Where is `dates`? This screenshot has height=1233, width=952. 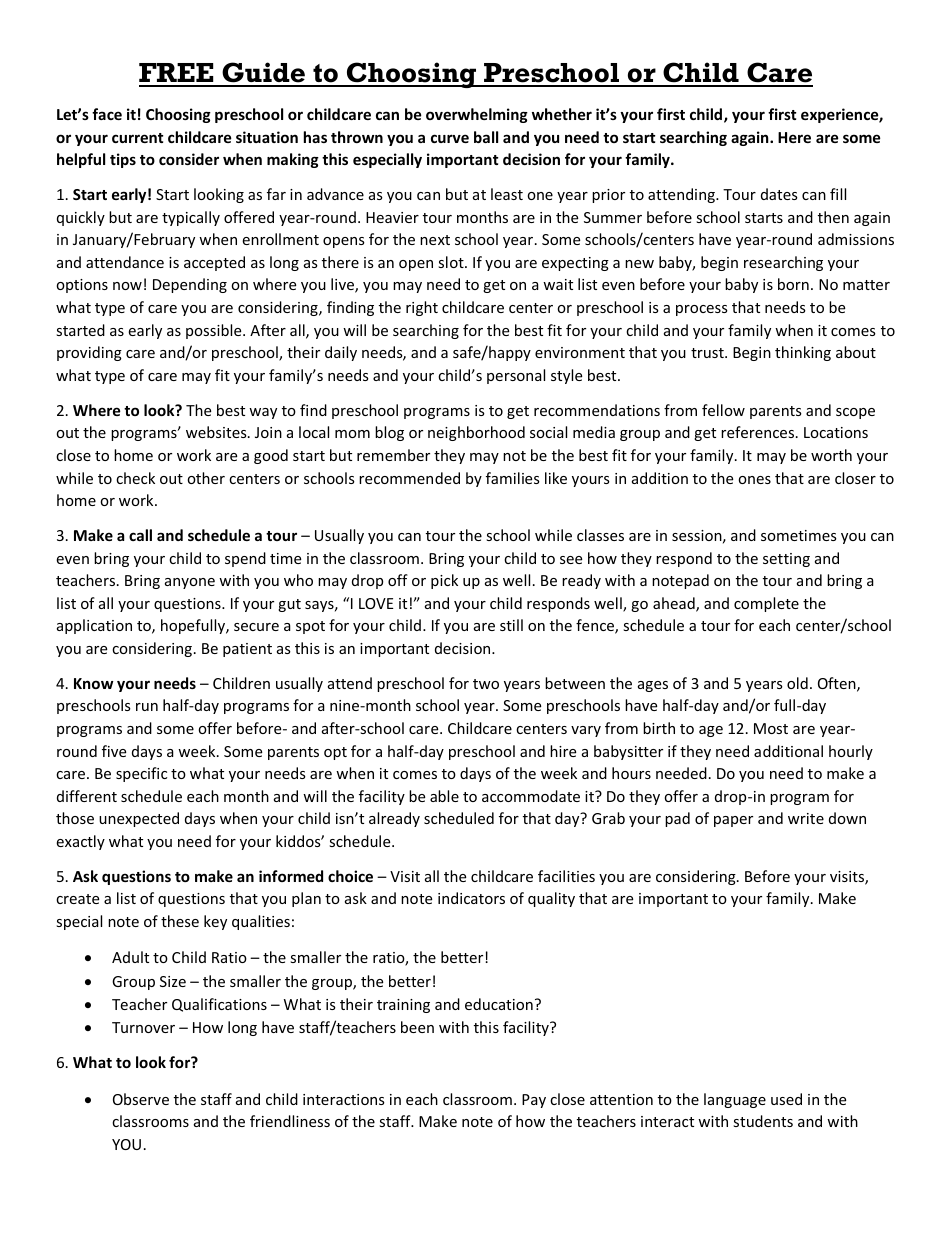 dates is located at coordinates (779, 194).
